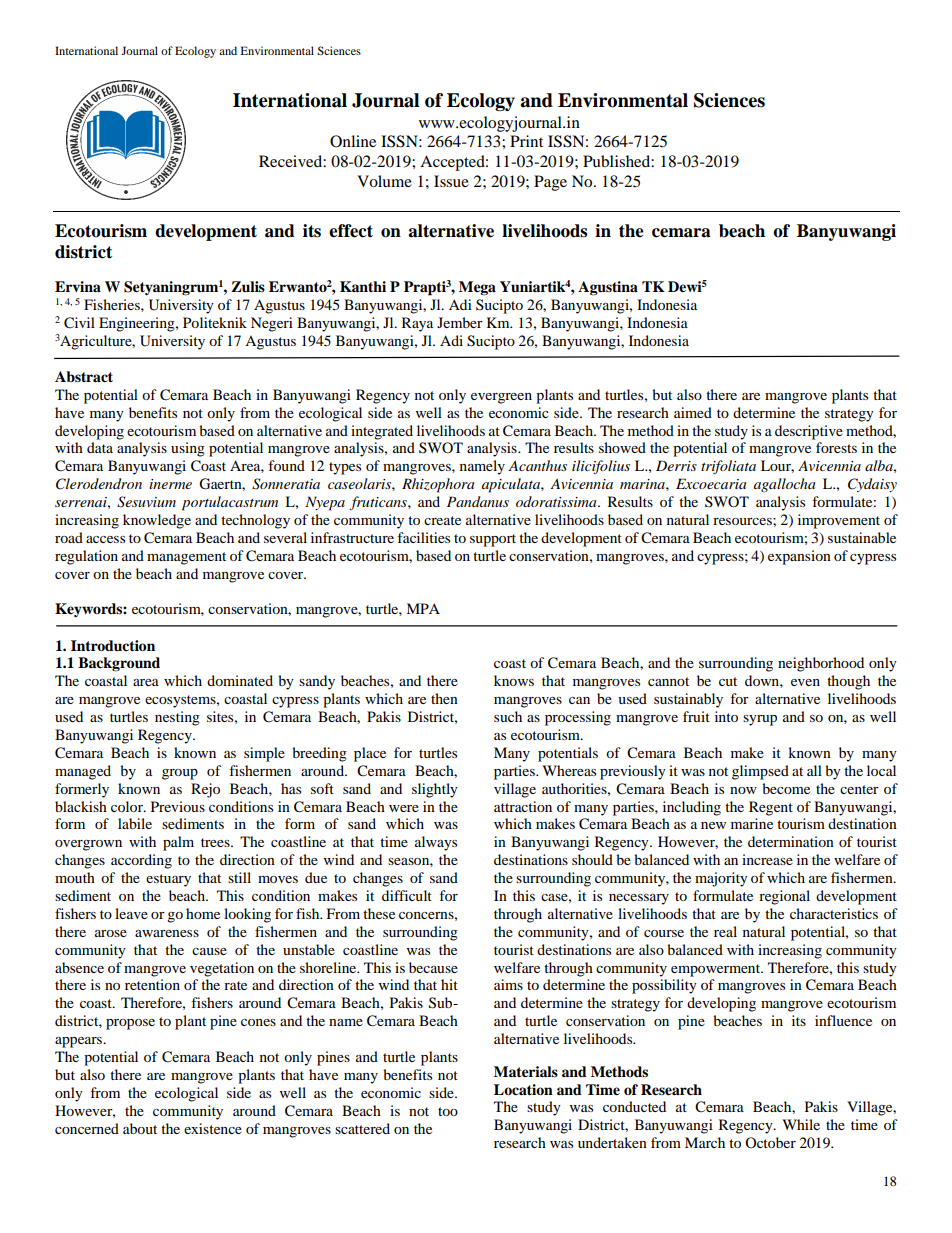 The height and width of the page is (1233, 952). I want to click on Issue, so click(451, 181).
